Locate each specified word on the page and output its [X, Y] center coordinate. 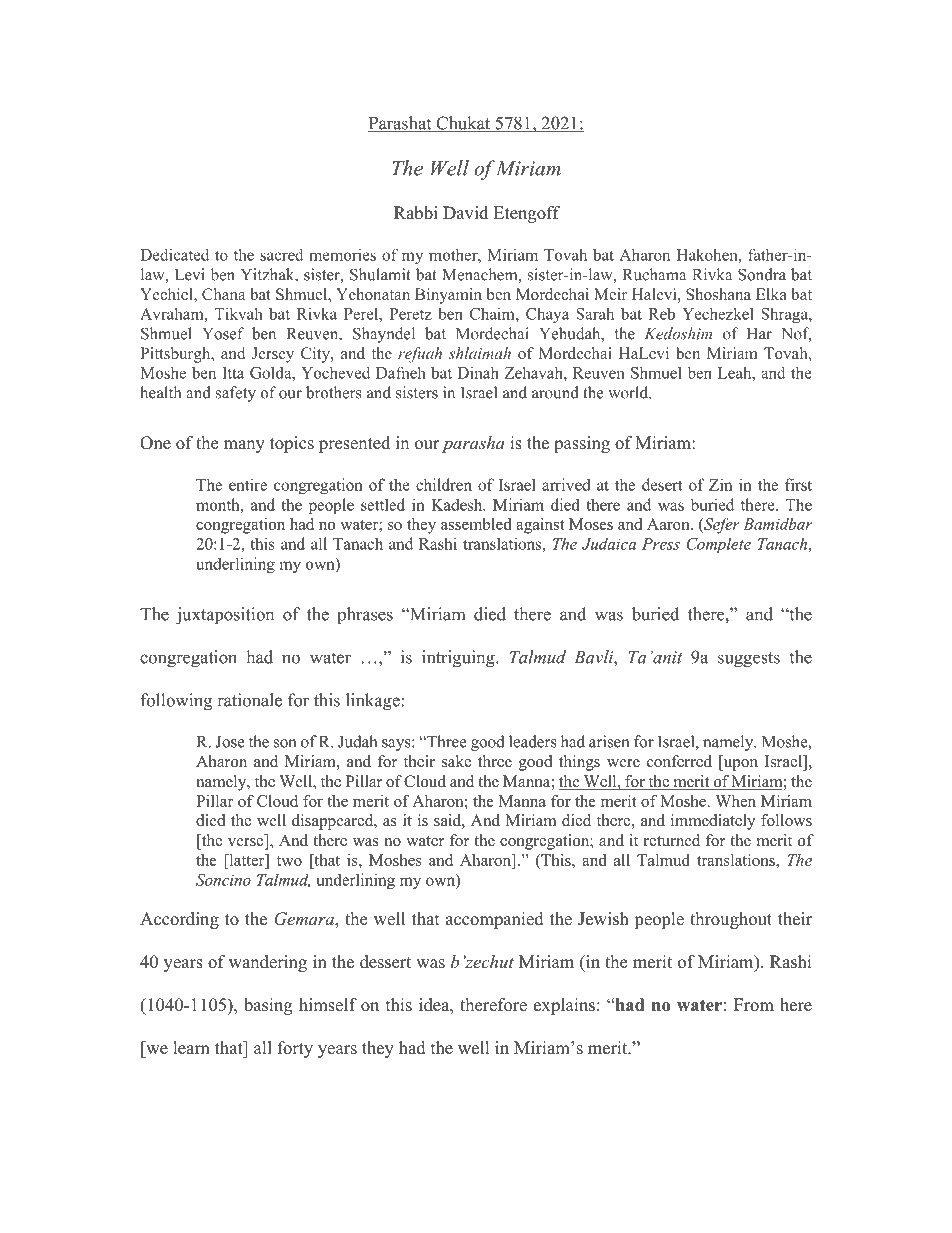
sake [456, 761]
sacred [281, 254]
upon [739, 765]
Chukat [463, 124]
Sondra [762, 274]
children [444, 484]
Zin [720, 485]
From [754, 1005]
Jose [230, 742]
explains [564, 1006]
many [244, 446]
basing [268, 1006]
